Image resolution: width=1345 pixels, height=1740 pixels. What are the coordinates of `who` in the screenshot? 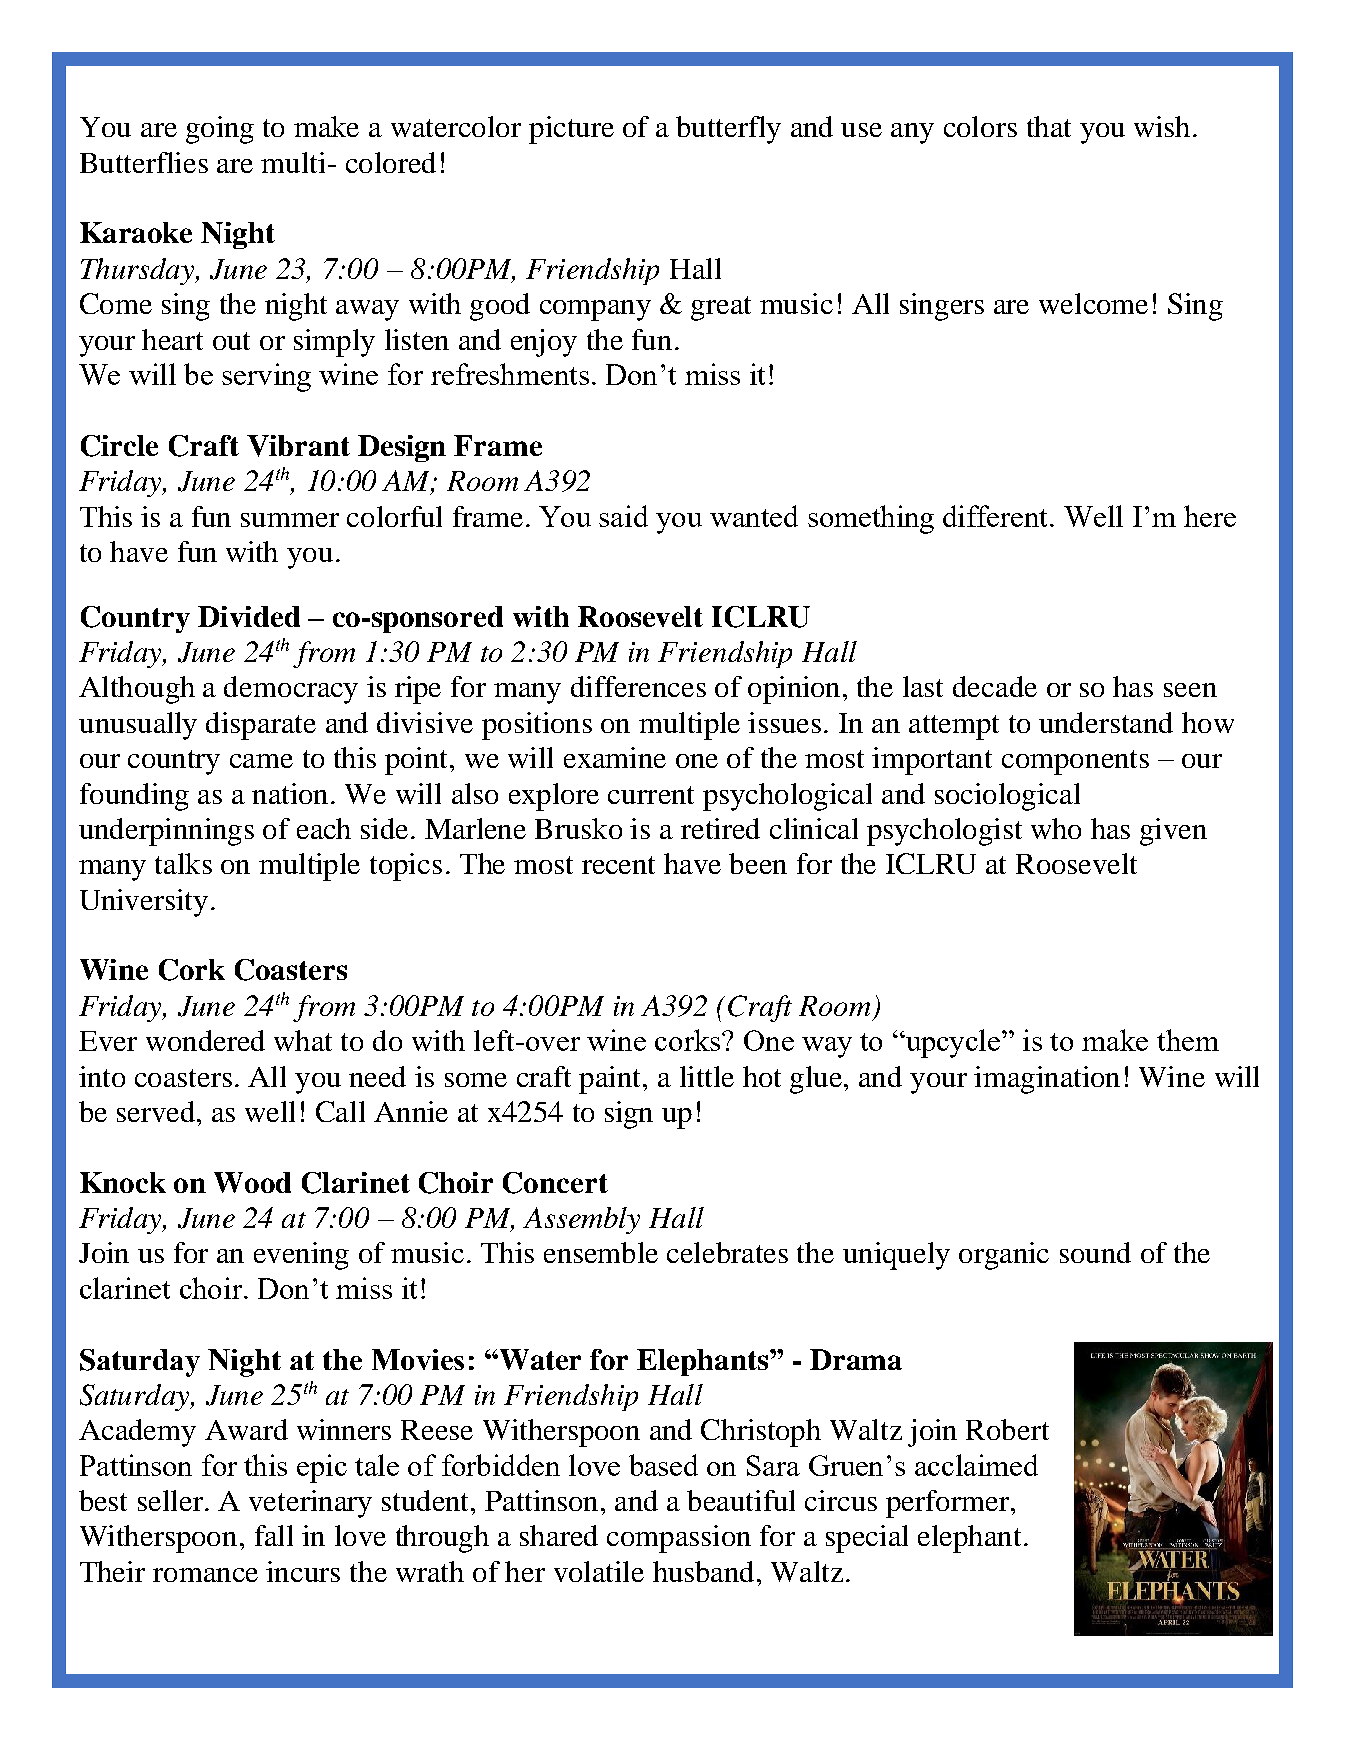 It's located at (1056, 828).
